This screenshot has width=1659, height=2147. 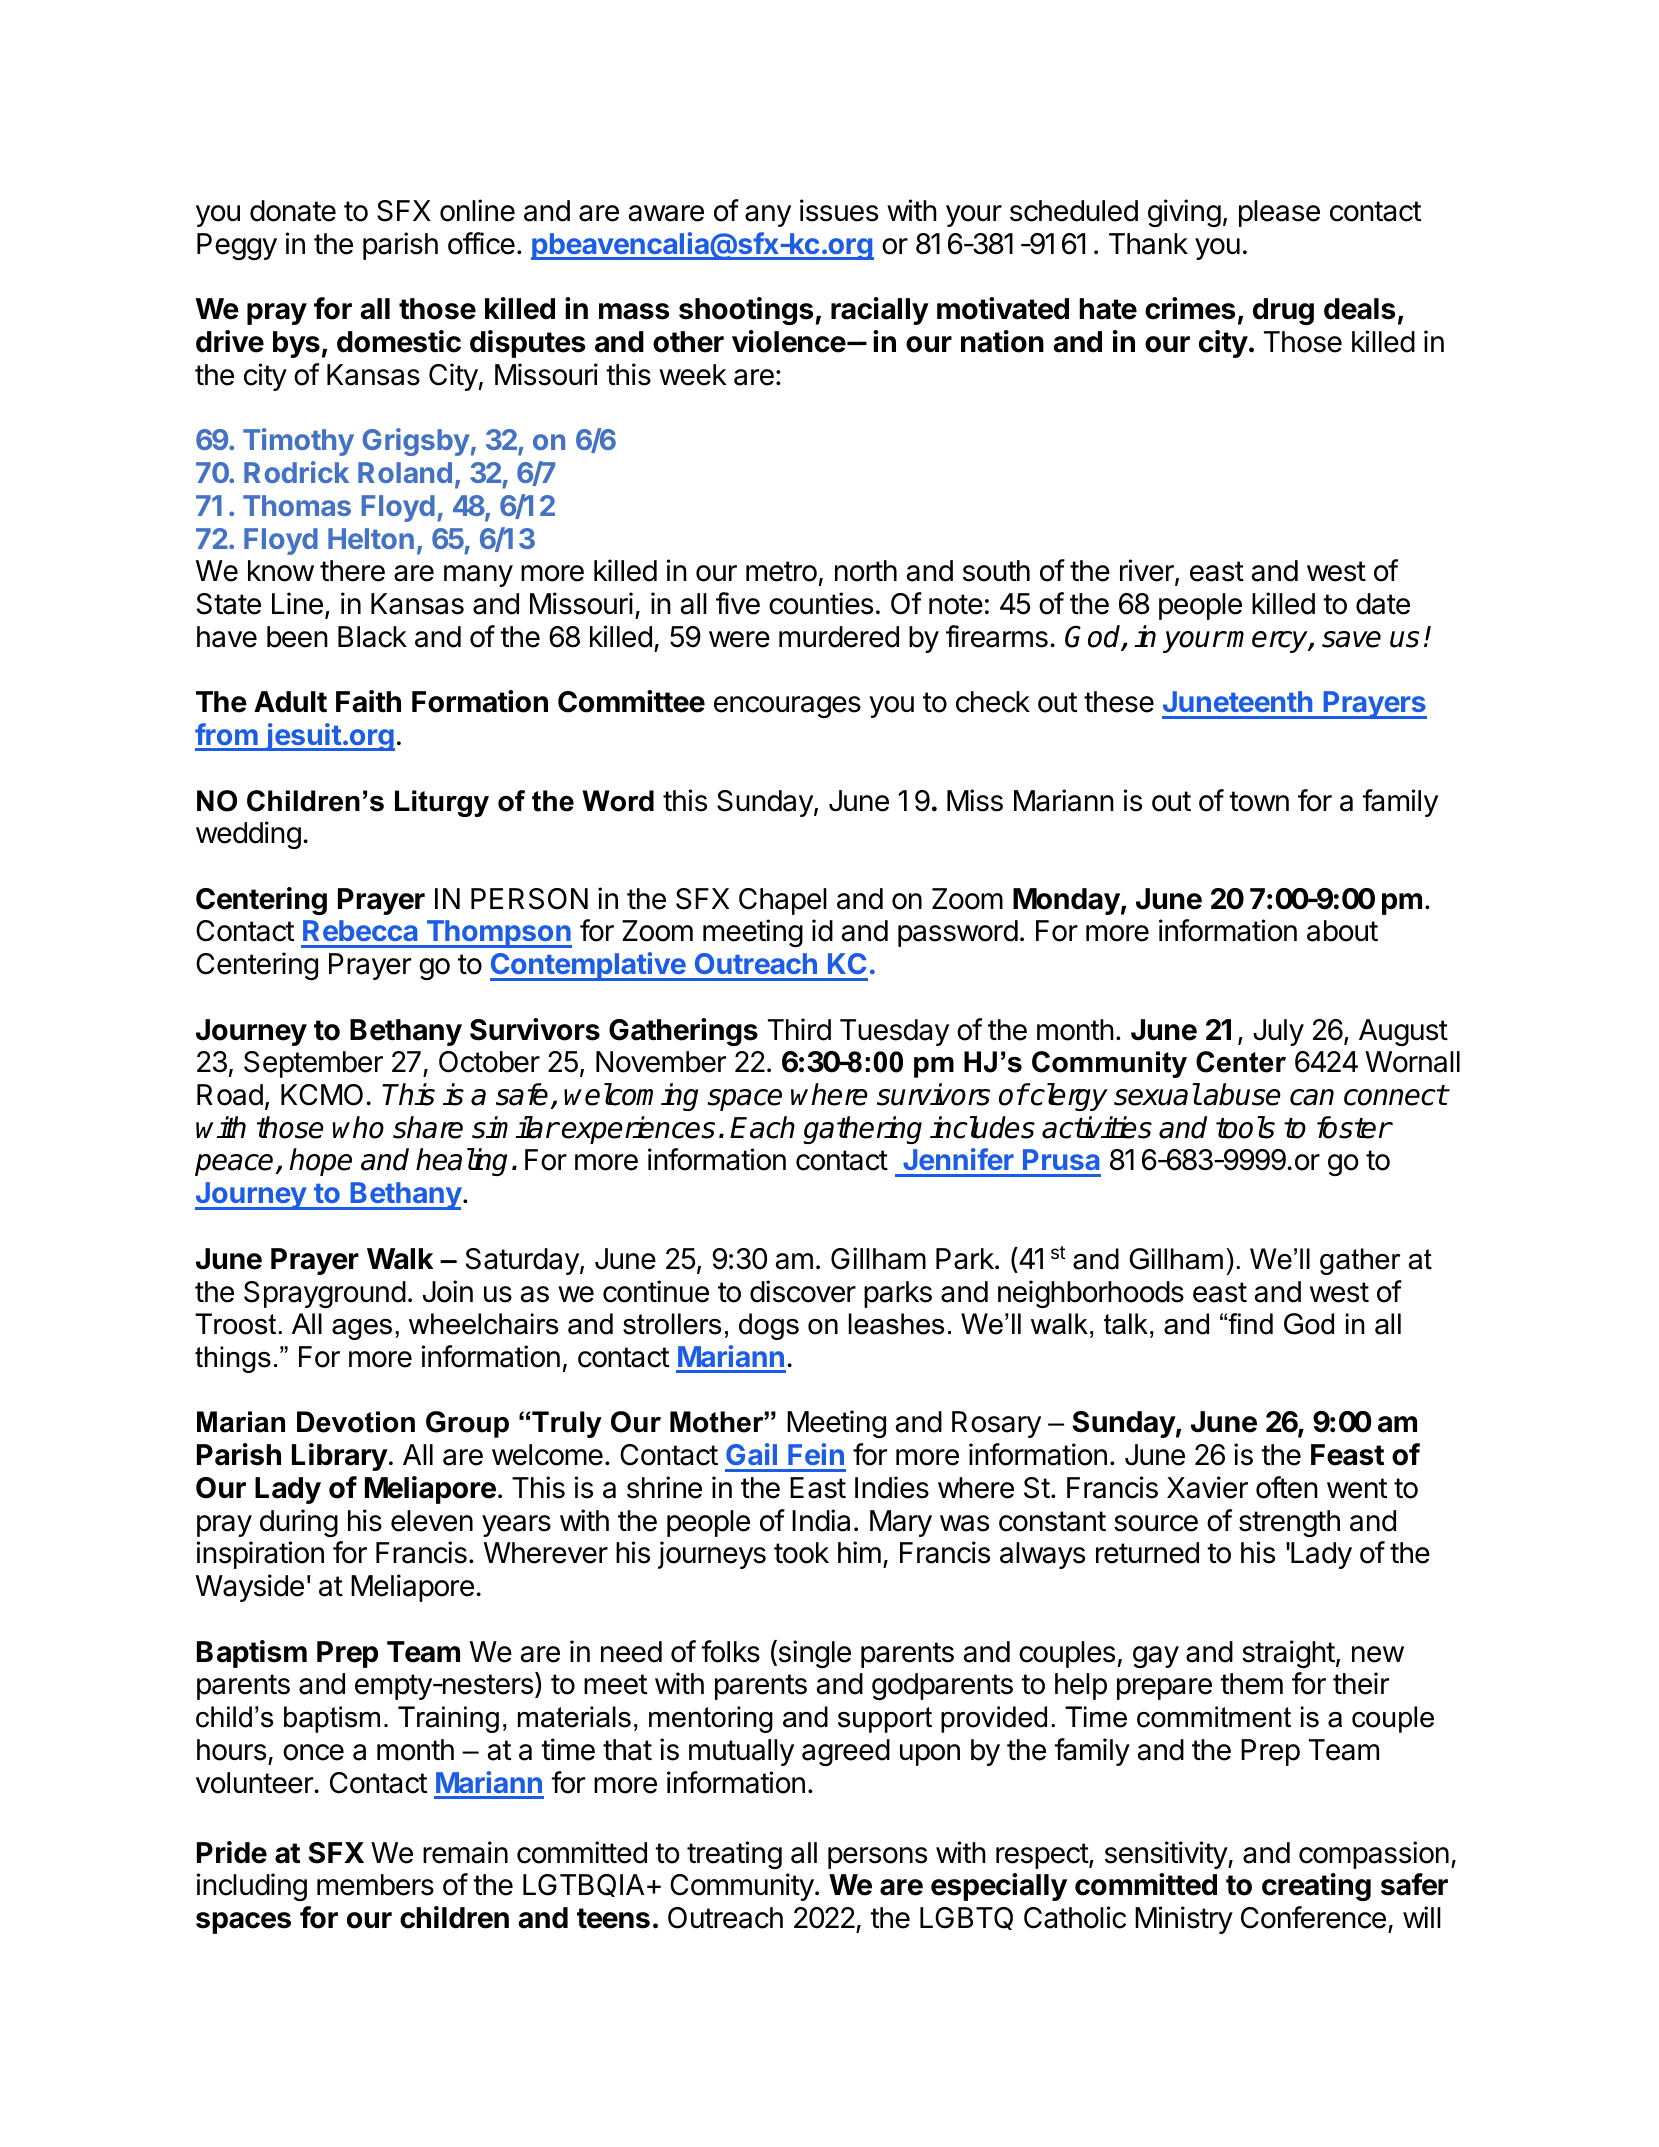 I want to click on save, so click(x=1351, y=639).
